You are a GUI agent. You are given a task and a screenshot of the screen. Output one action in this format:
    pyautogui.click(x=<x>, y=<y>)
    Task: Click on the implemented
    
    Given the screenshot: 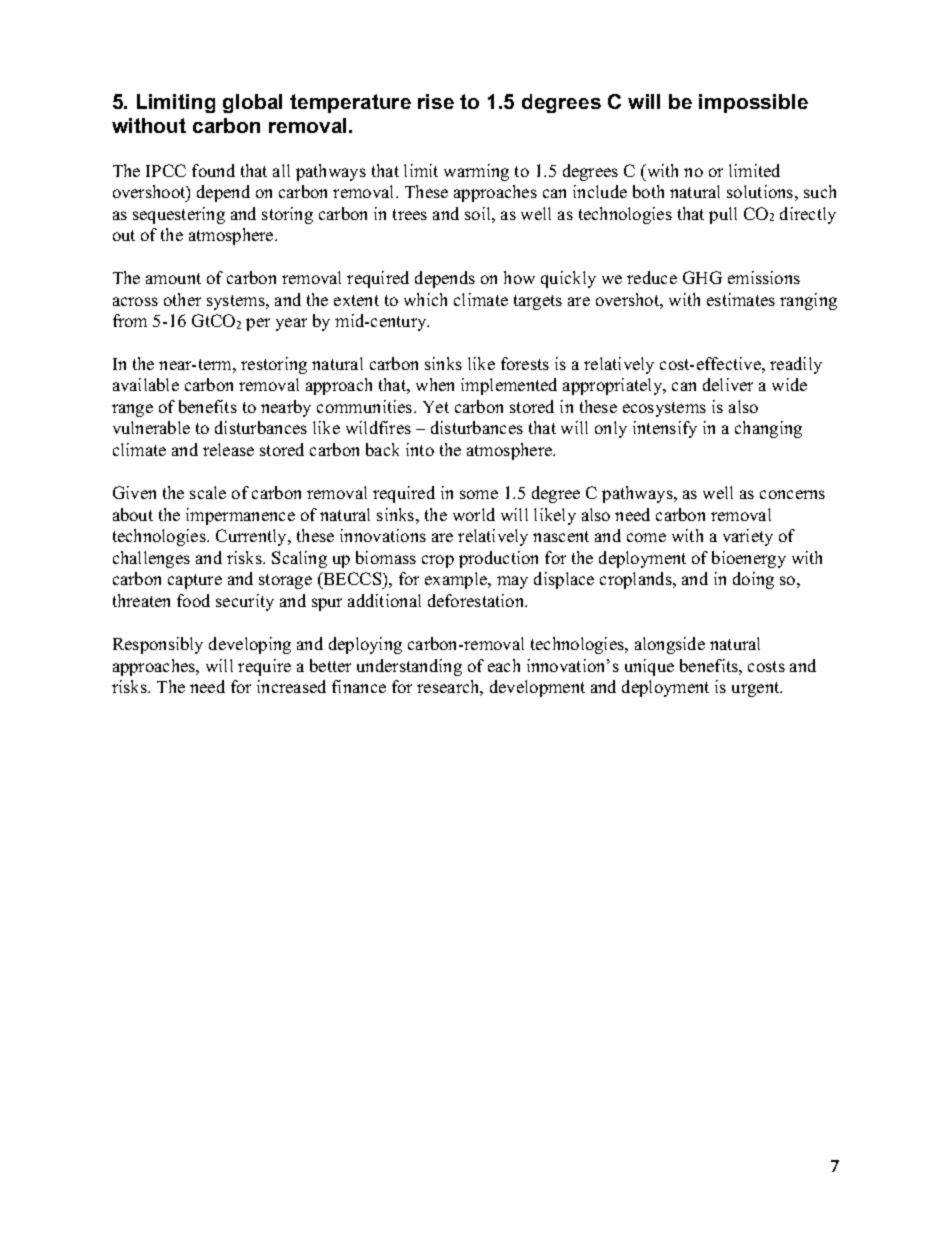 What is the action you would take?
    pyautogui.click(x=509, y=386)
